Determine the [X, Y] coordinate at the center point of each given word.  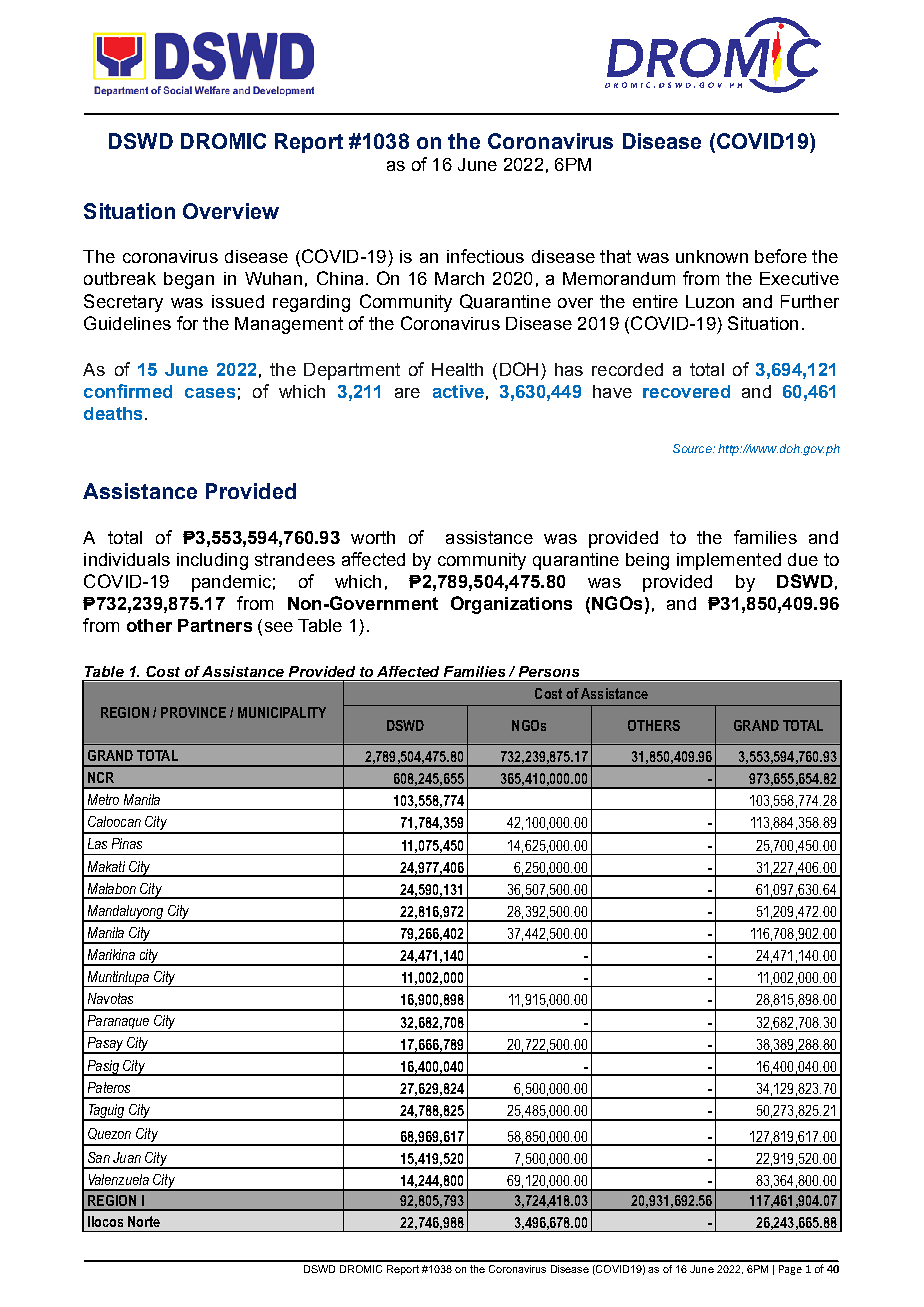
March [459, 278]
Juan [127, 1157]
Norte [144, 1221]
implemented [729, 561]
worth [373, 537]
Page [790, 1270]
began [189, 280]
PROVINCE [193, 712]
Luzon [710, 301]
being [647, 561]
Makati [106, 866]
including [212, 561]
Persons [549, 671]
